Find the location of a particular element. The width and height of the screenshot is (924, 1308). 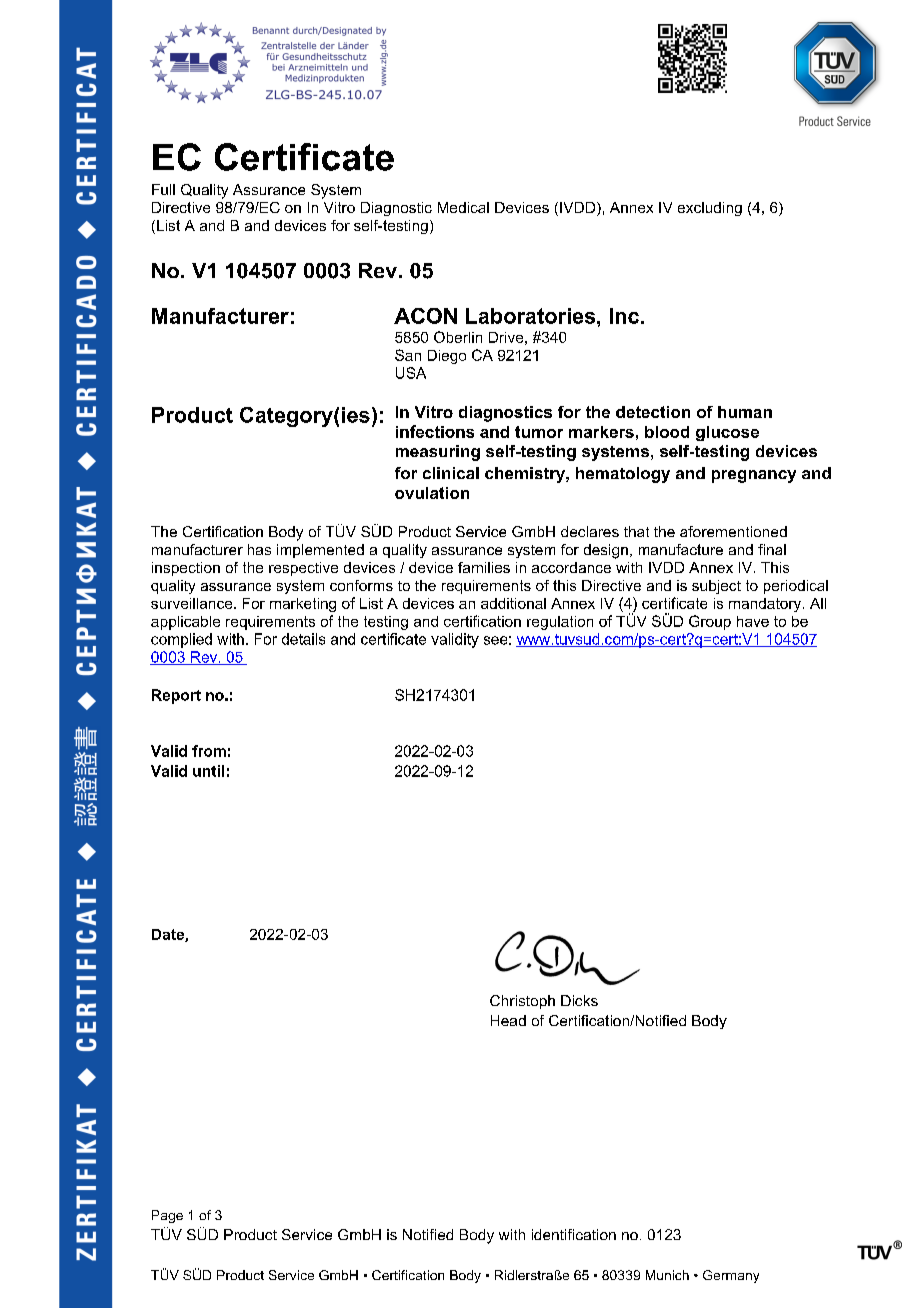

Medical is located at coordinates (463, 207).
